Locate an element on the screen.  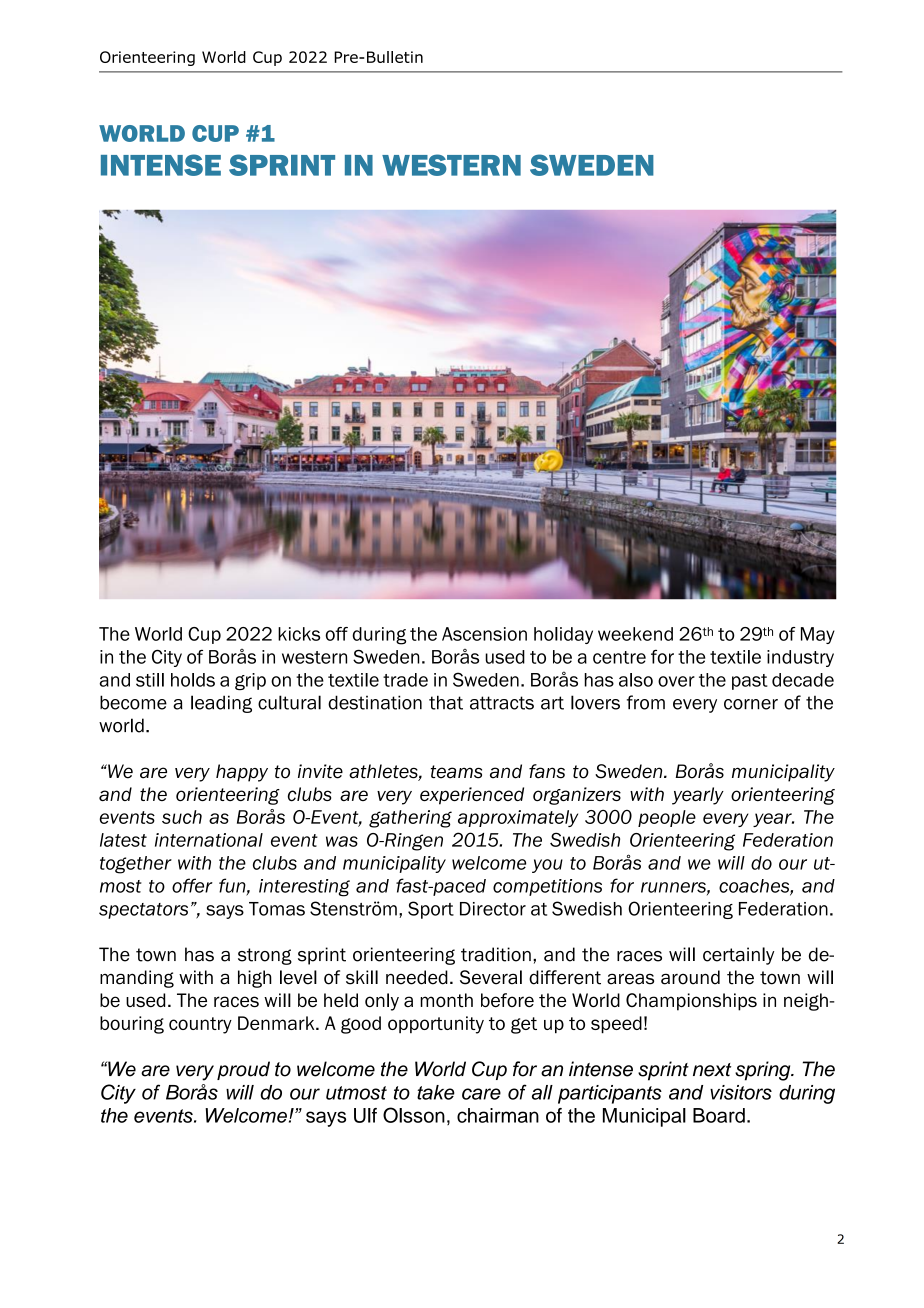
offer is located at coordinates (192, 885).
